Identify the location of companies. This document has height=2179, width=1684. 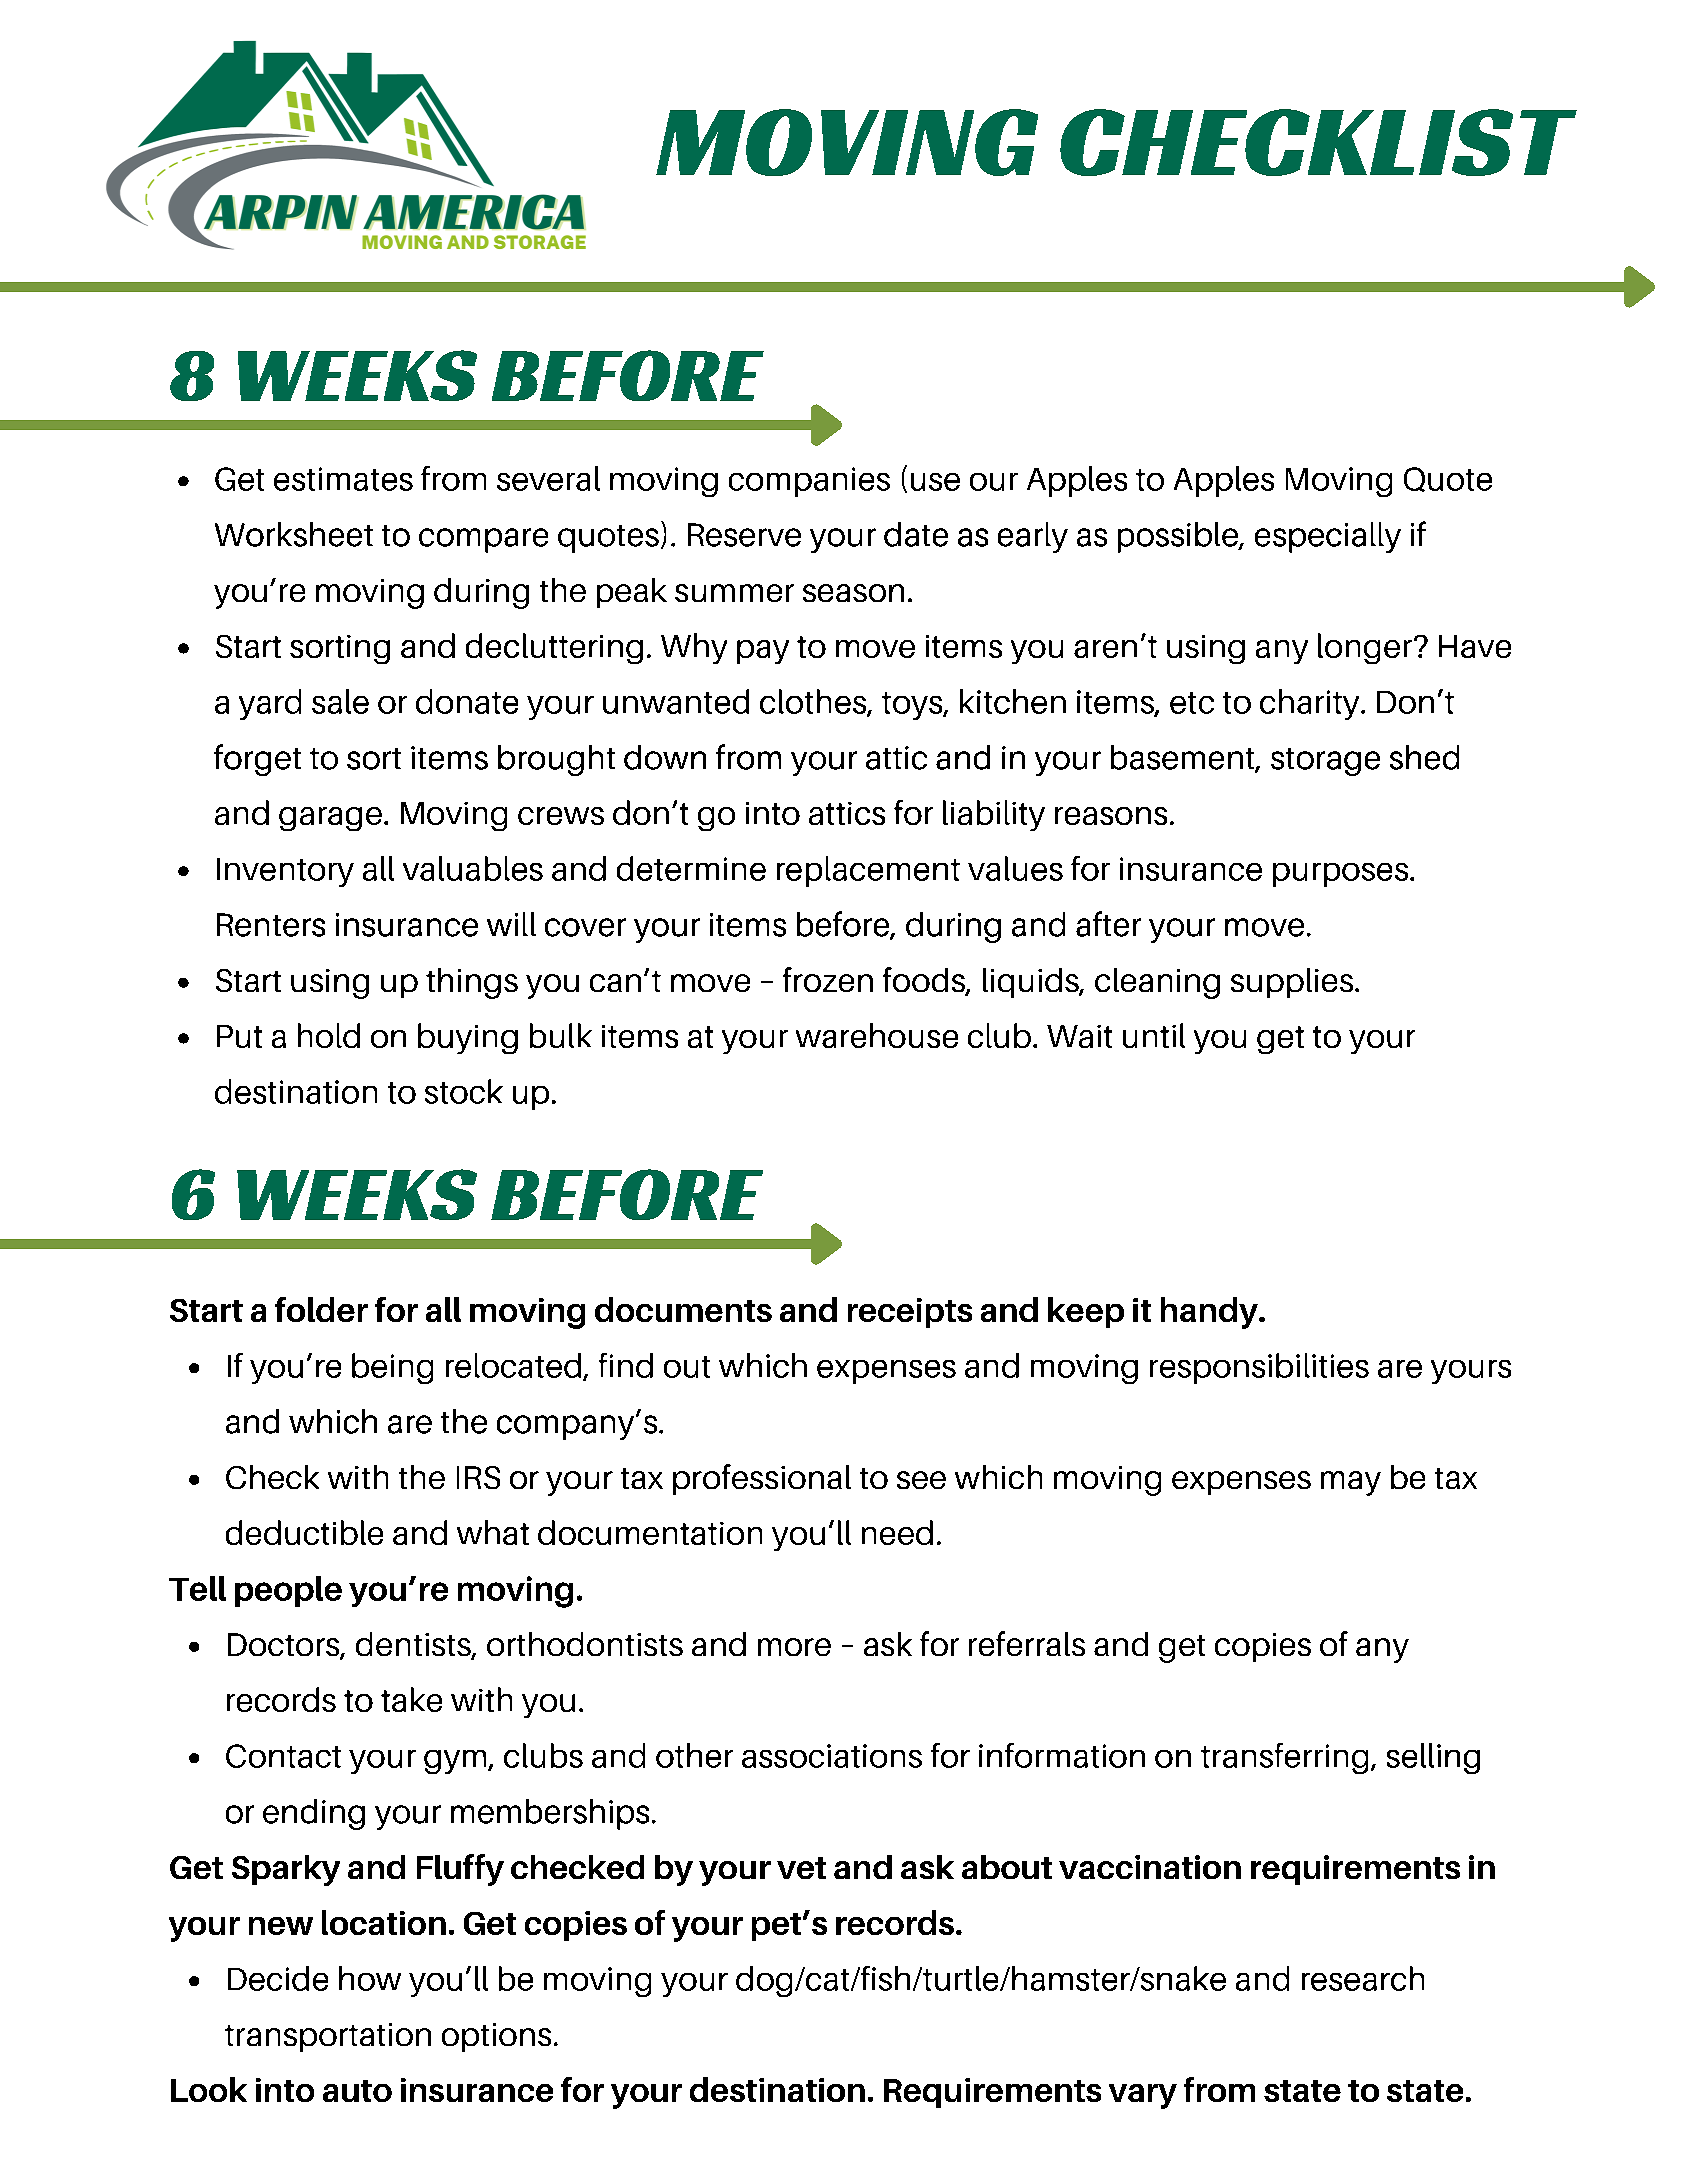
(809, 482).
